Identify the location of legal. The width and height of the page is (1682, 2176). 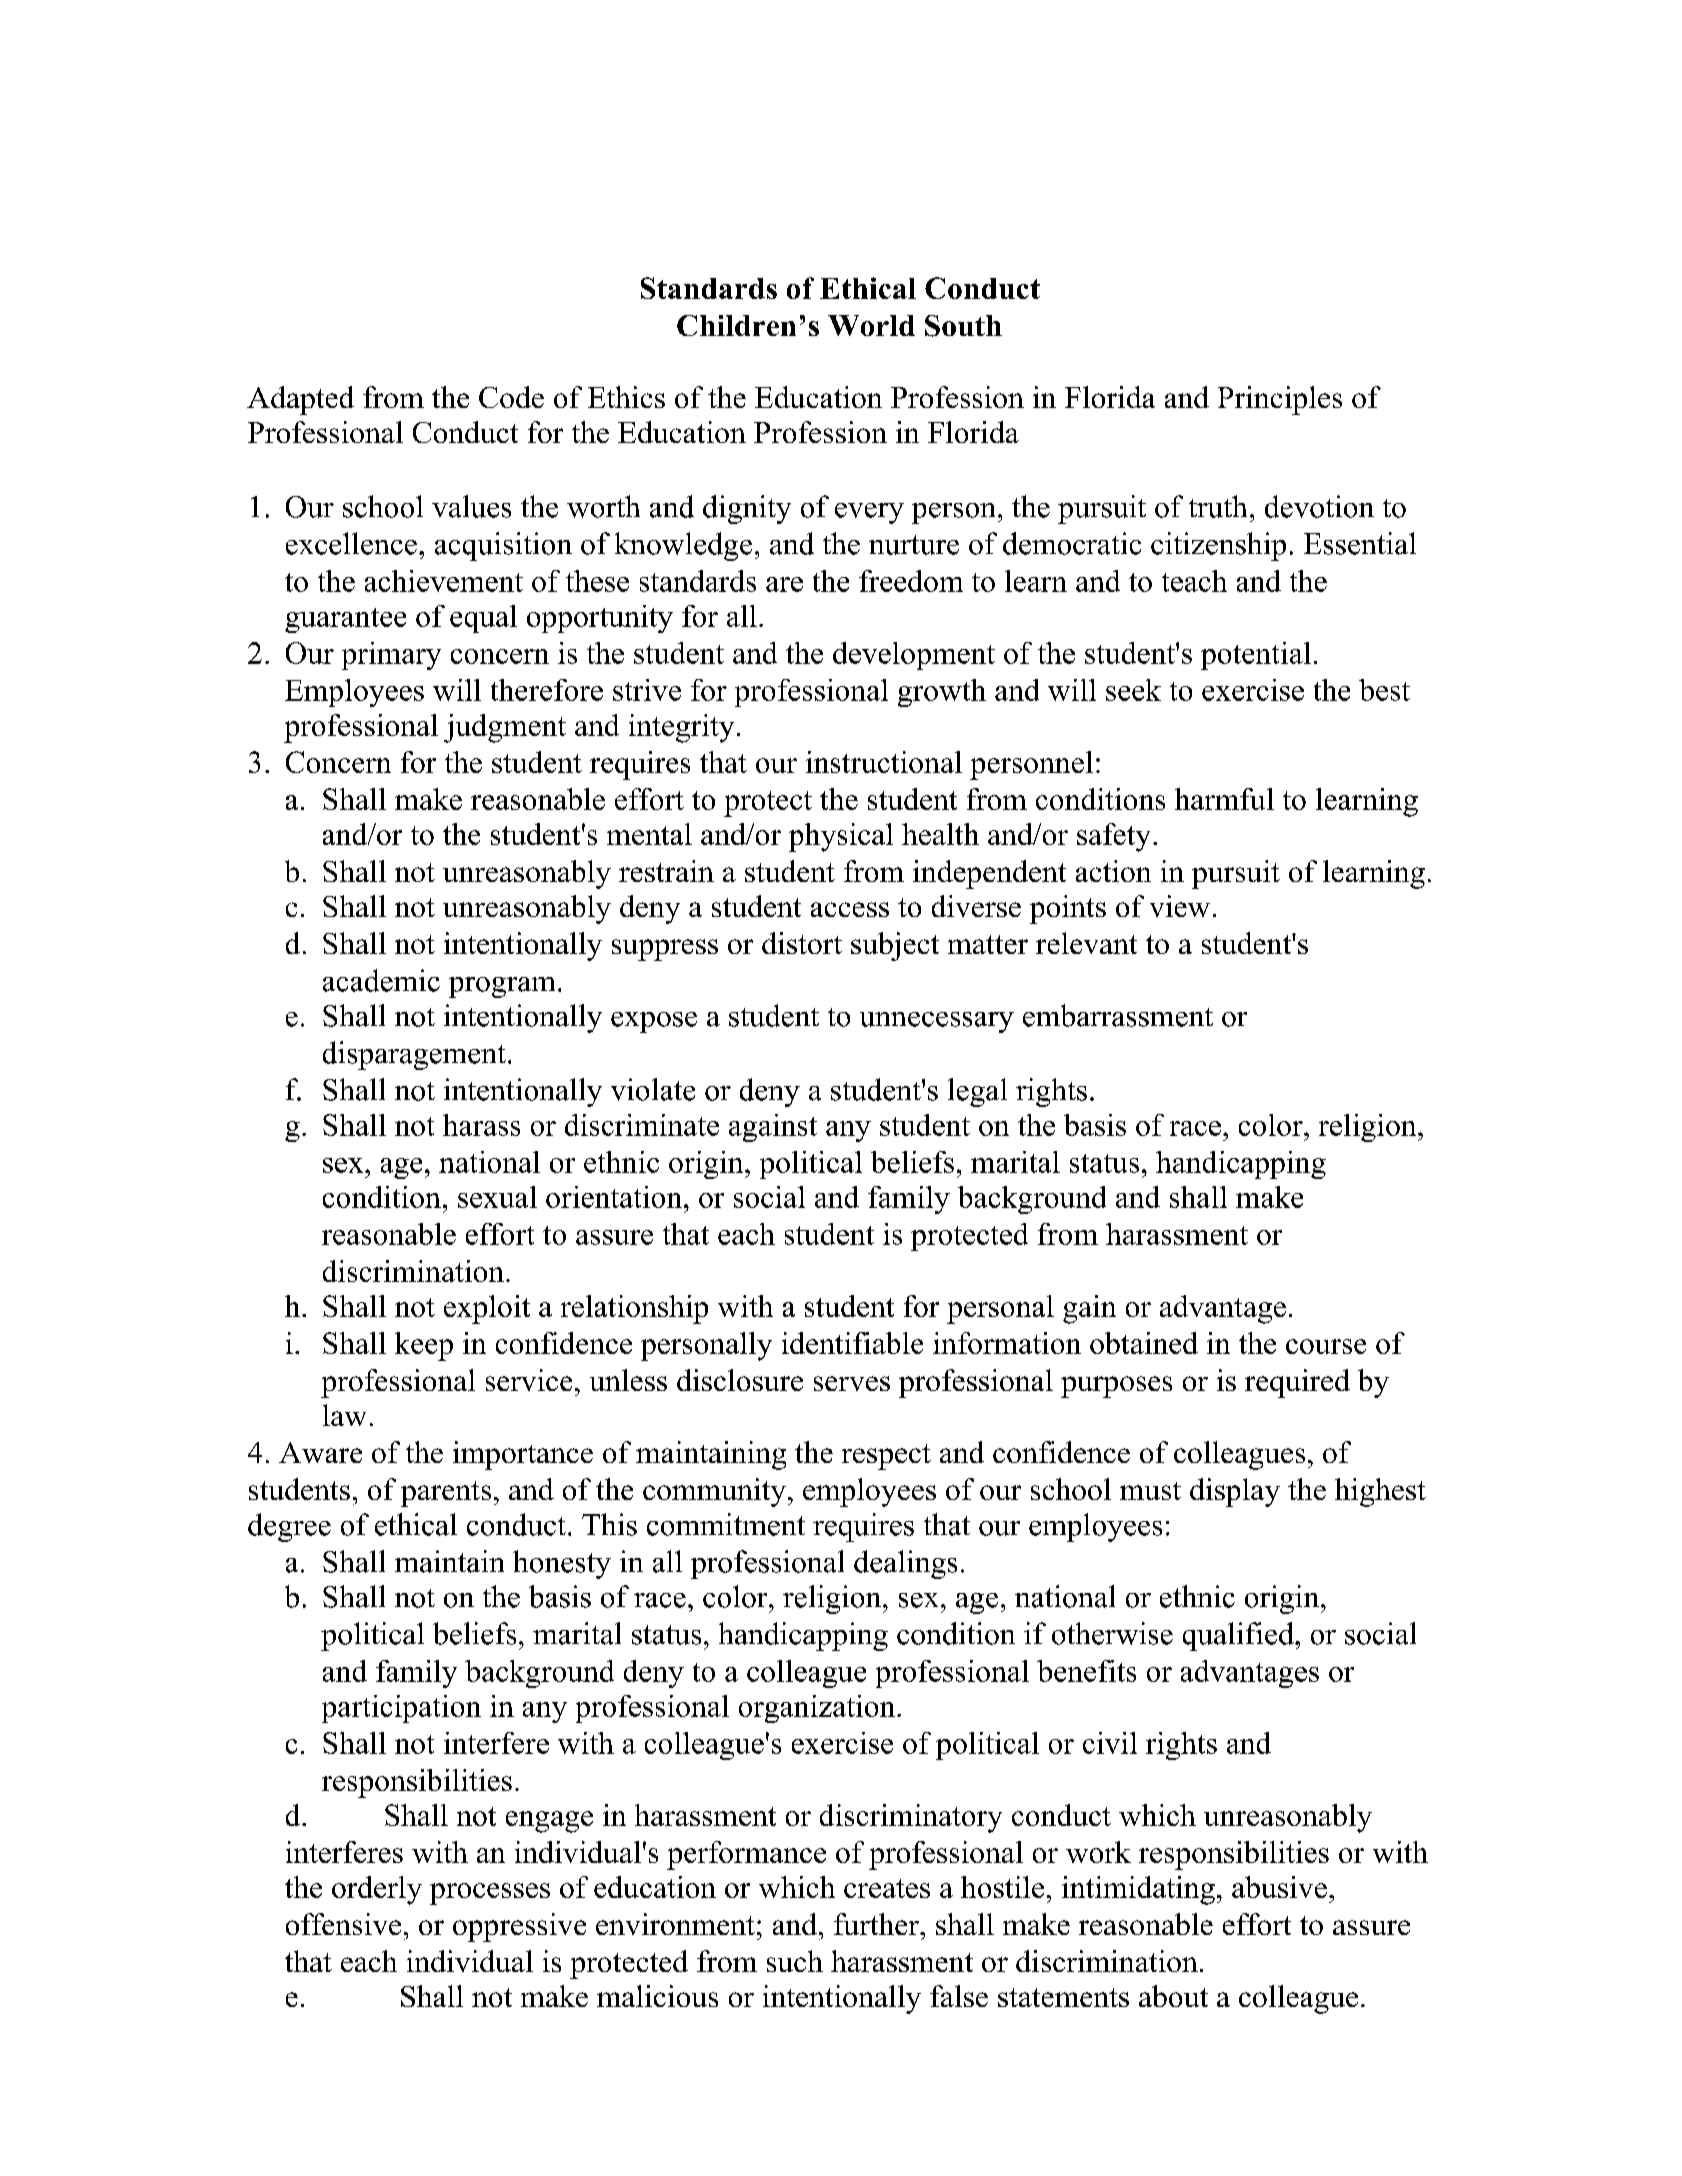
(977, 1092).
